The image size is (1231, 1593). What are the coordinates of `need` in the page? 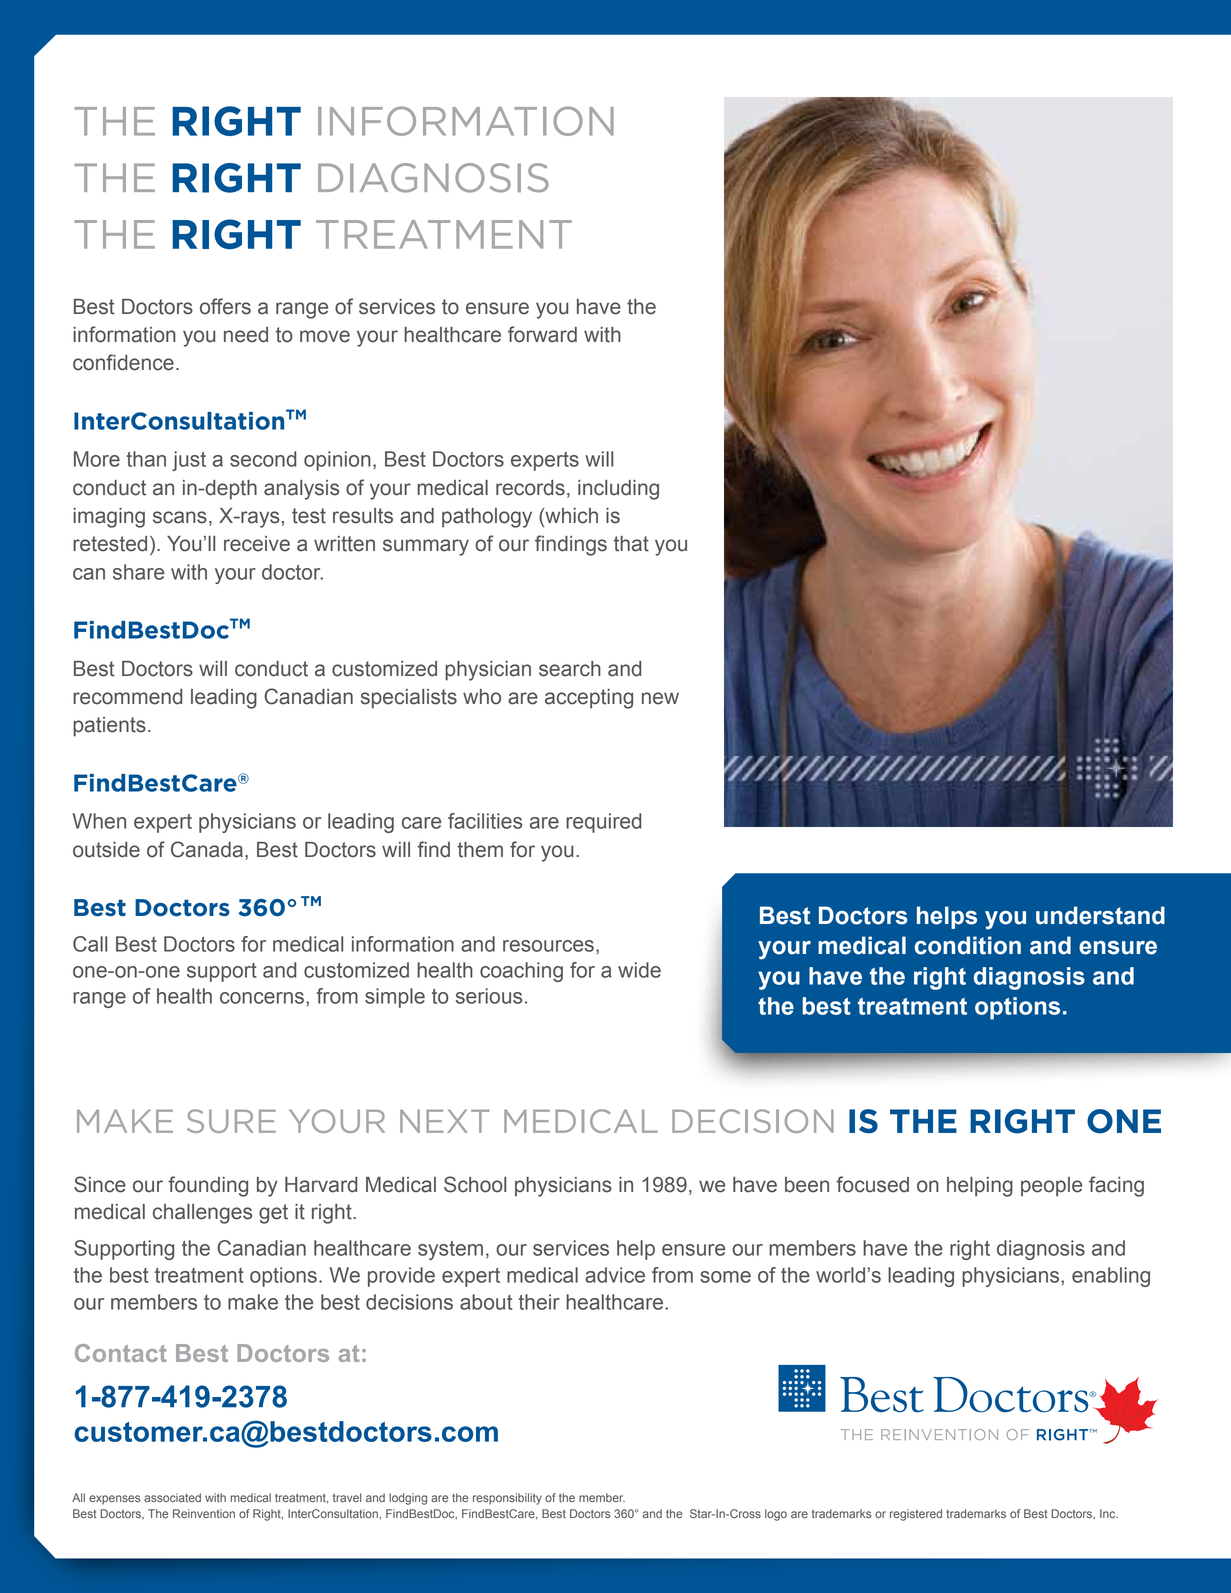 It's located at (246, 335).
